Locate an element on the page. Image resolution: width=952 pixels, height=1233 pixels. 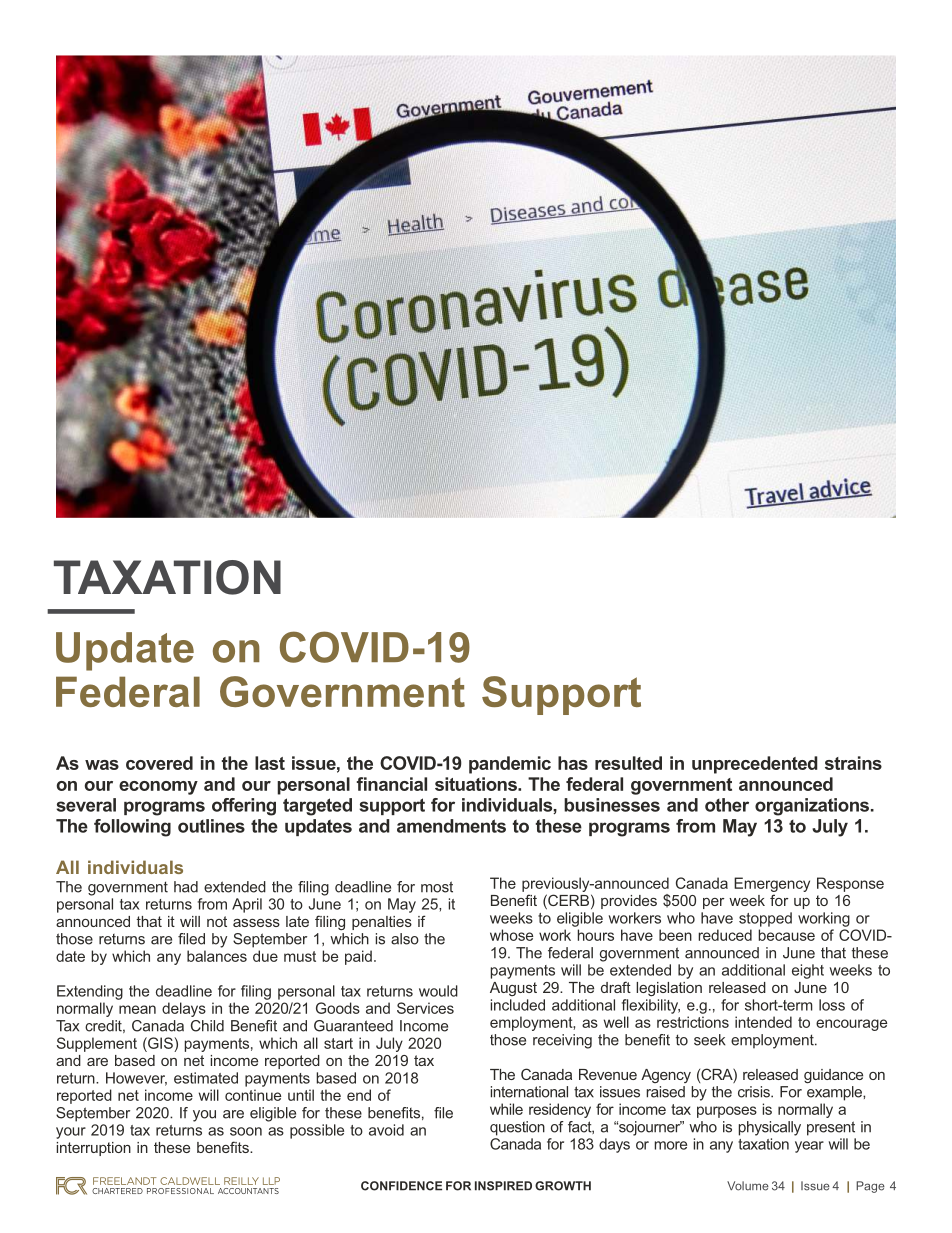
had is located at coordinates (186, 887).
